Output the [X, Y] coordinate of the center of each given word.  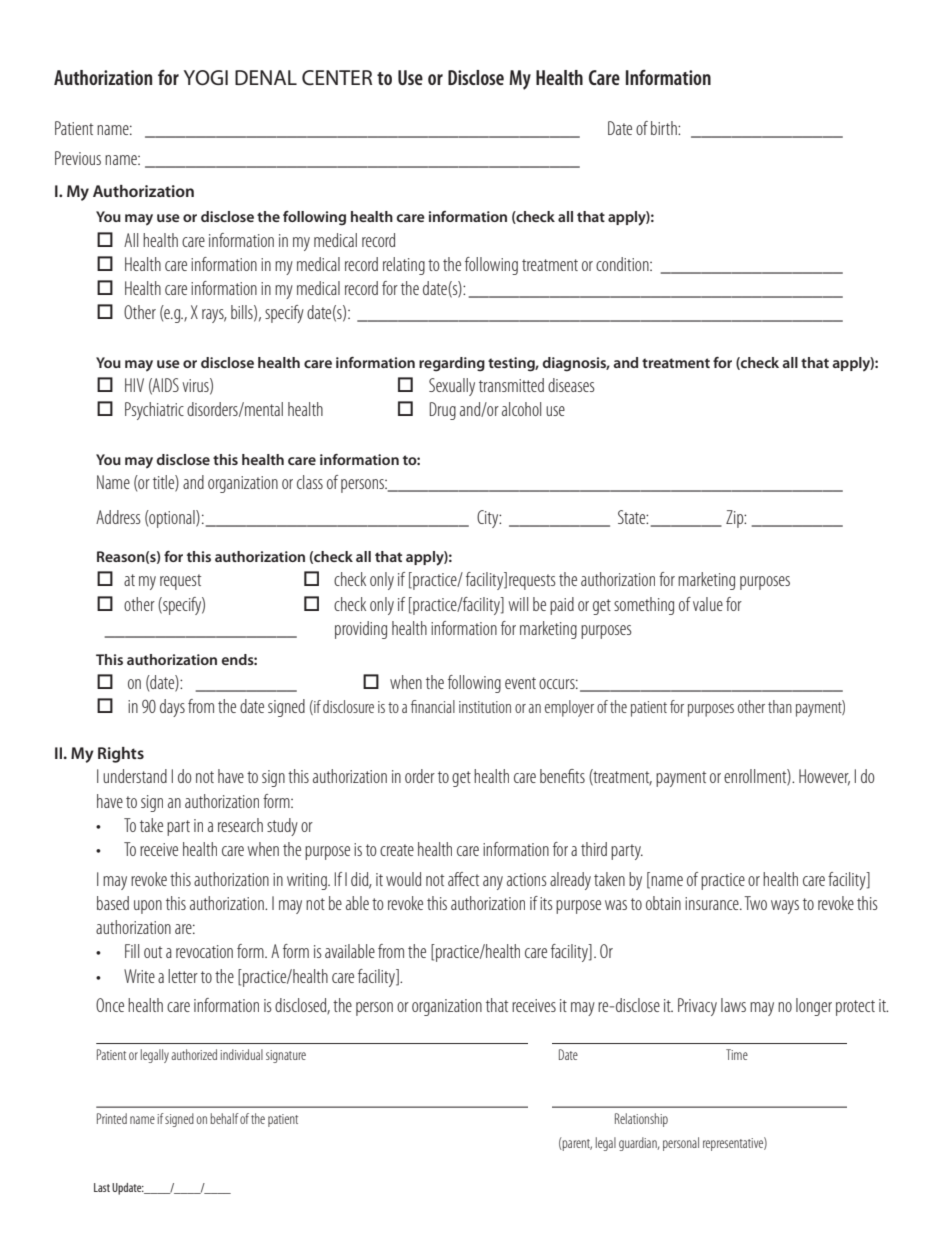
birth [665, 128]
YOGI [206, 78]
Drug [443, 411]
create [397, 850]
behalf [224, 1118]
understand [135, 776]
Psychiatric [154, 411]
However [824, 777]
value [708, 604]
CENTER [337, 78]
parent [576, 1144]
